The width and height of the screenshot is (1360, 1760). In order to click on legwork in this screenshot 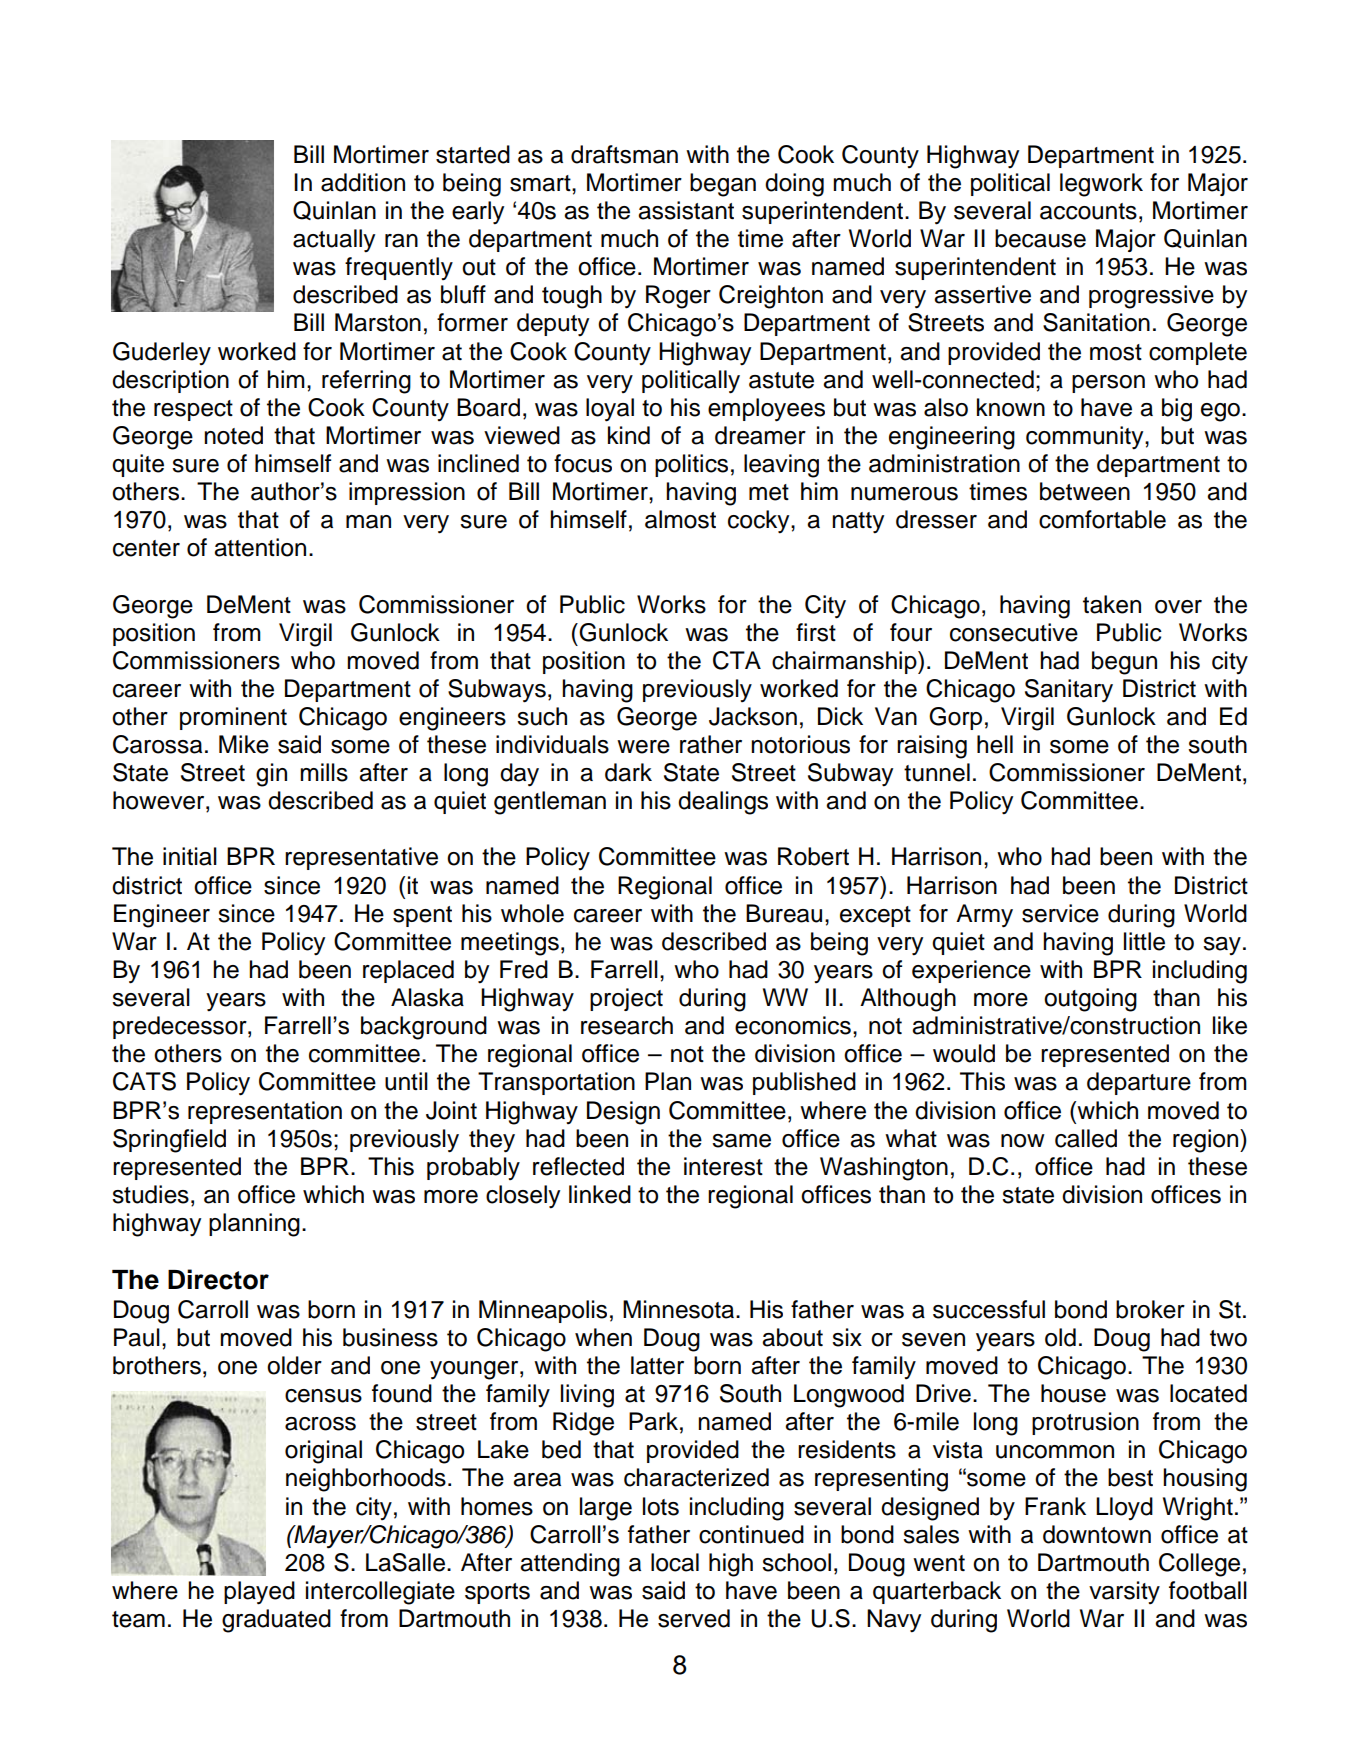, I will do `click(1101, 185)`.
